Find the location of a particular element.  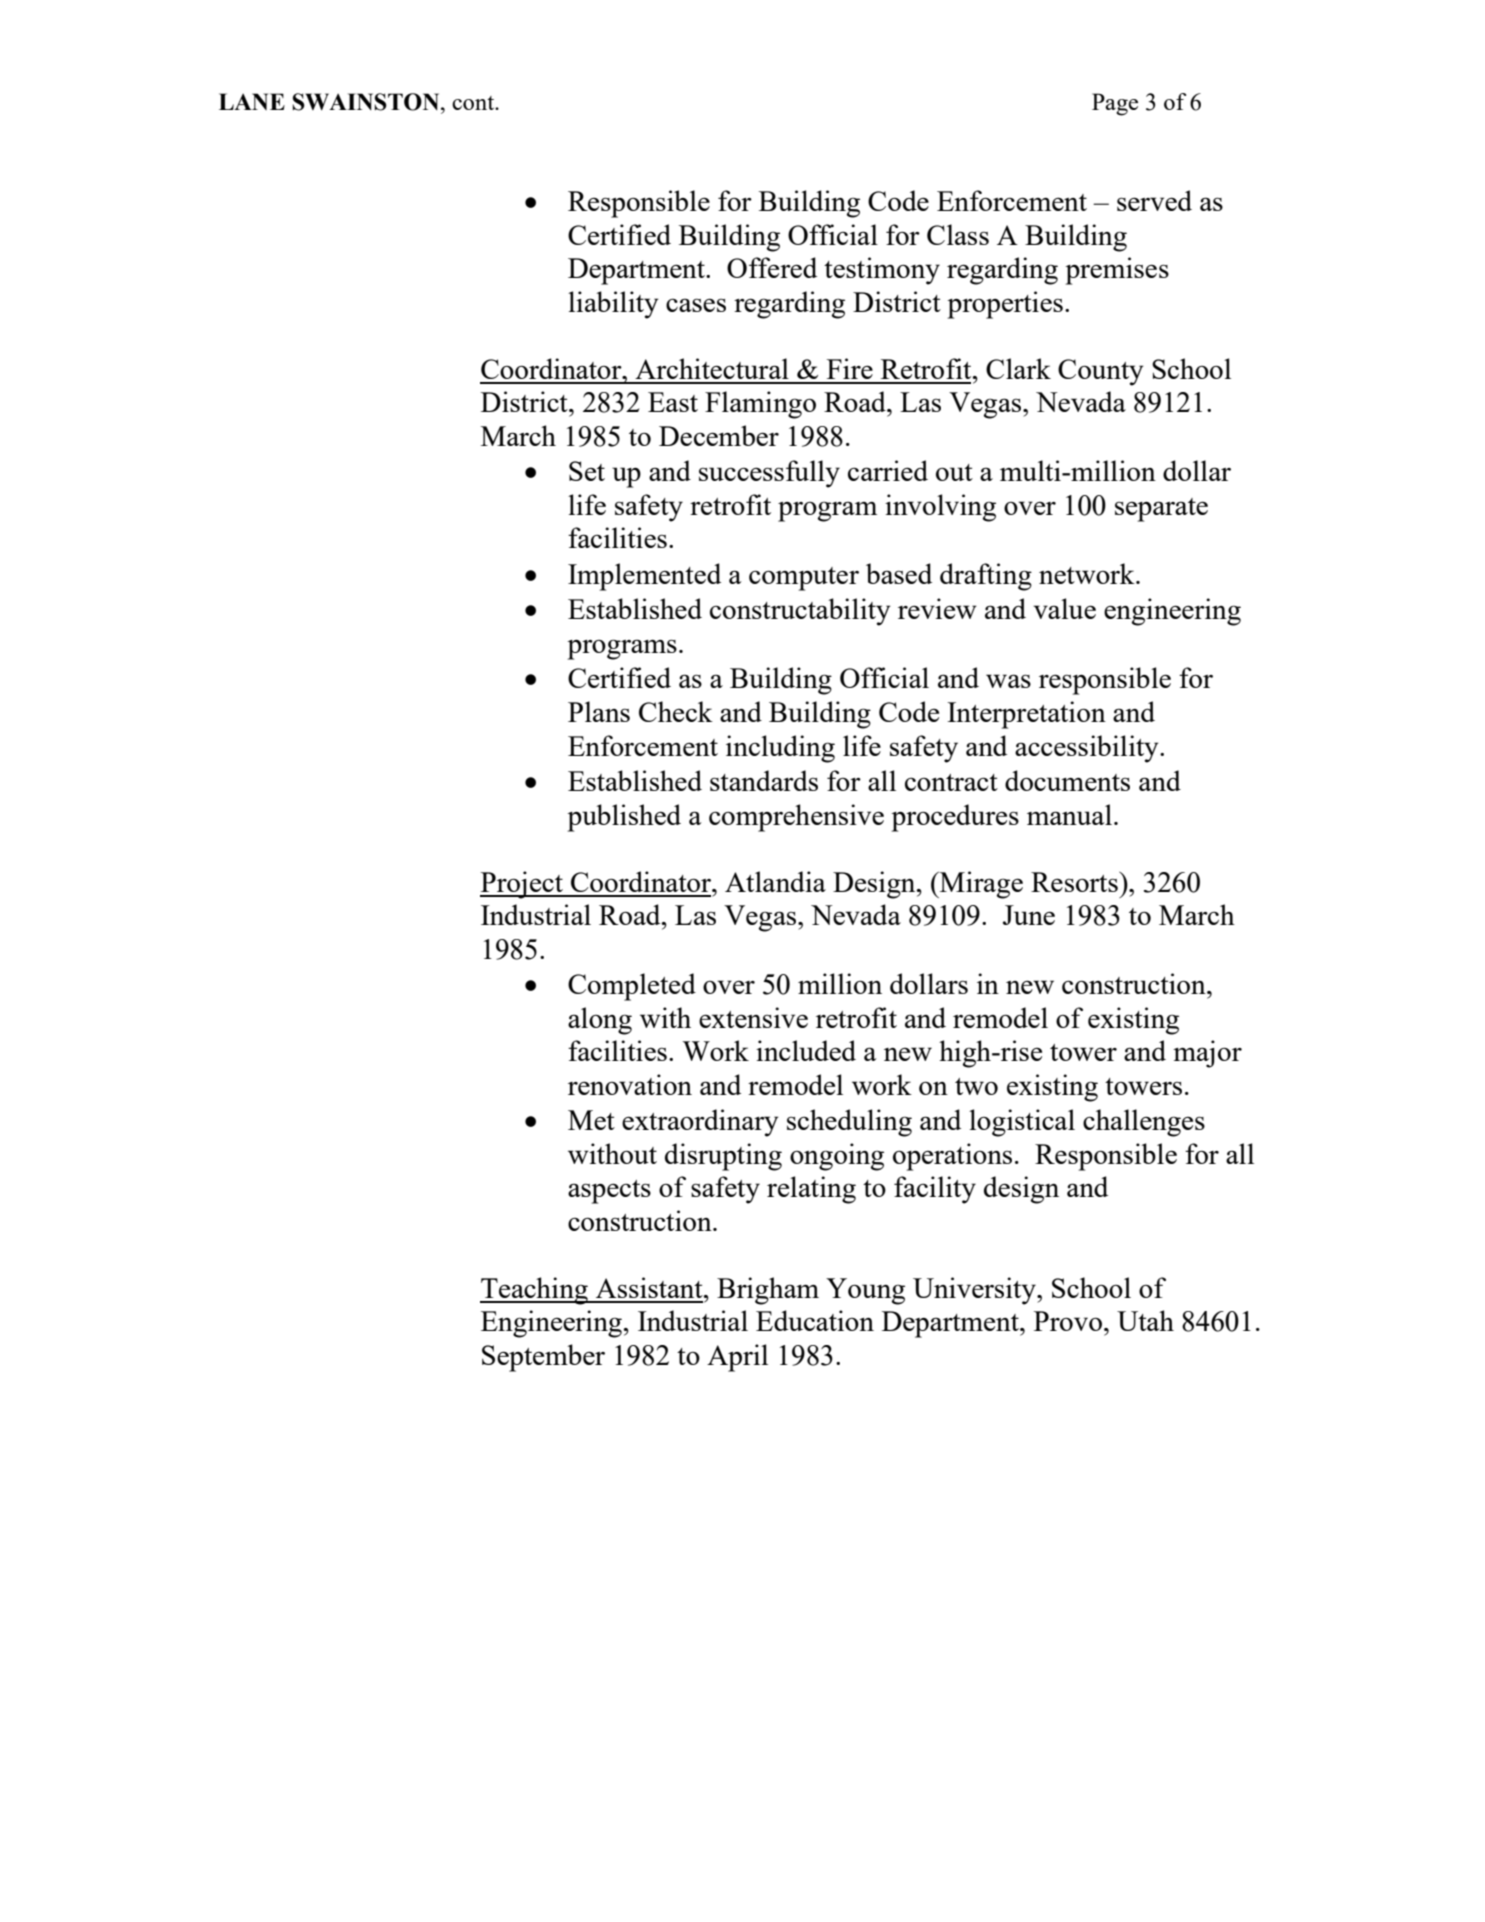

including is located at coordinates (780, 749).
